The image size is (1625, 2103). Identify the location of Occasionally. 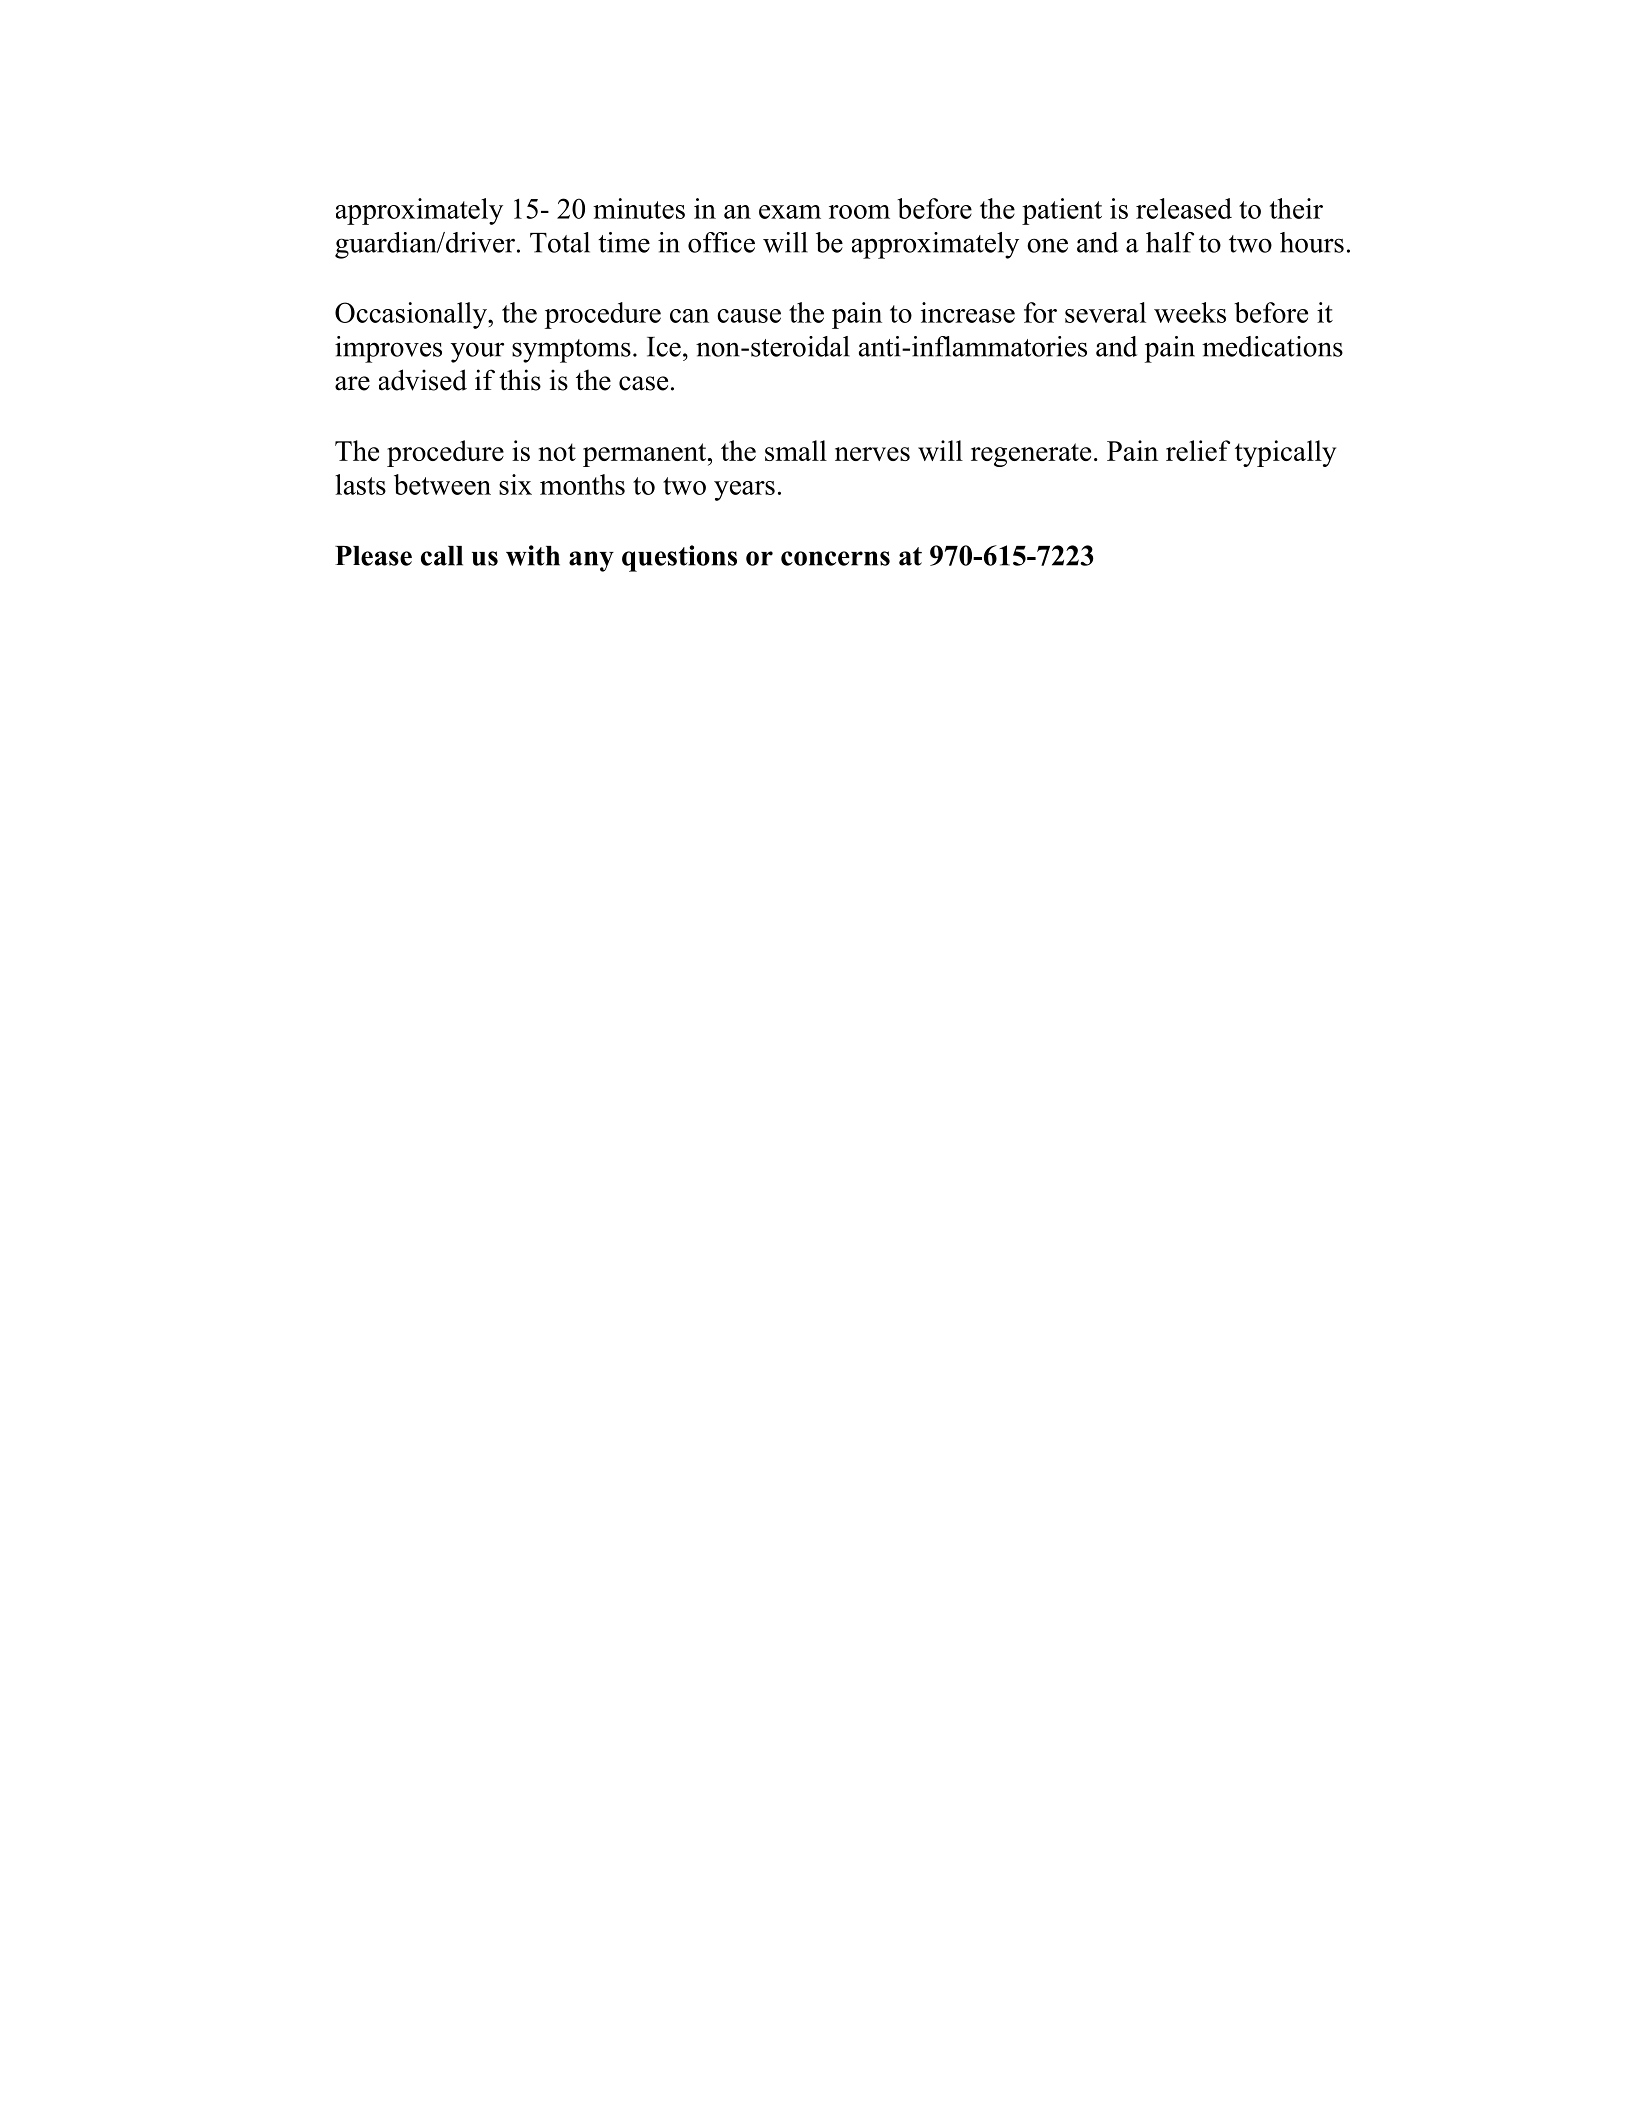
(412, 315).
